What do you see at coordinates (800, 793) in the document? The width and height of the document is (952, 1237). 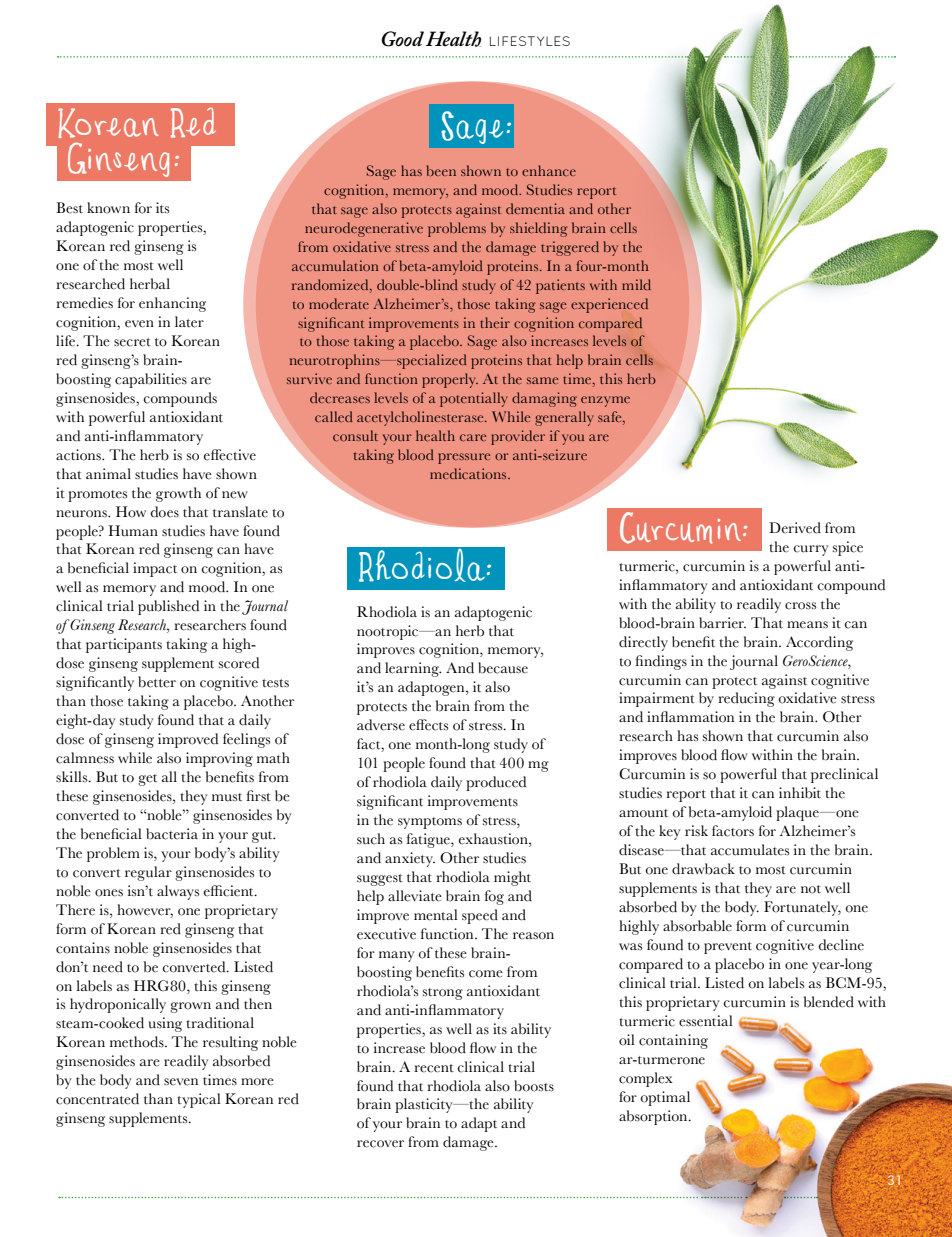 I see `inhibit` at bounding box center [800, 793].
